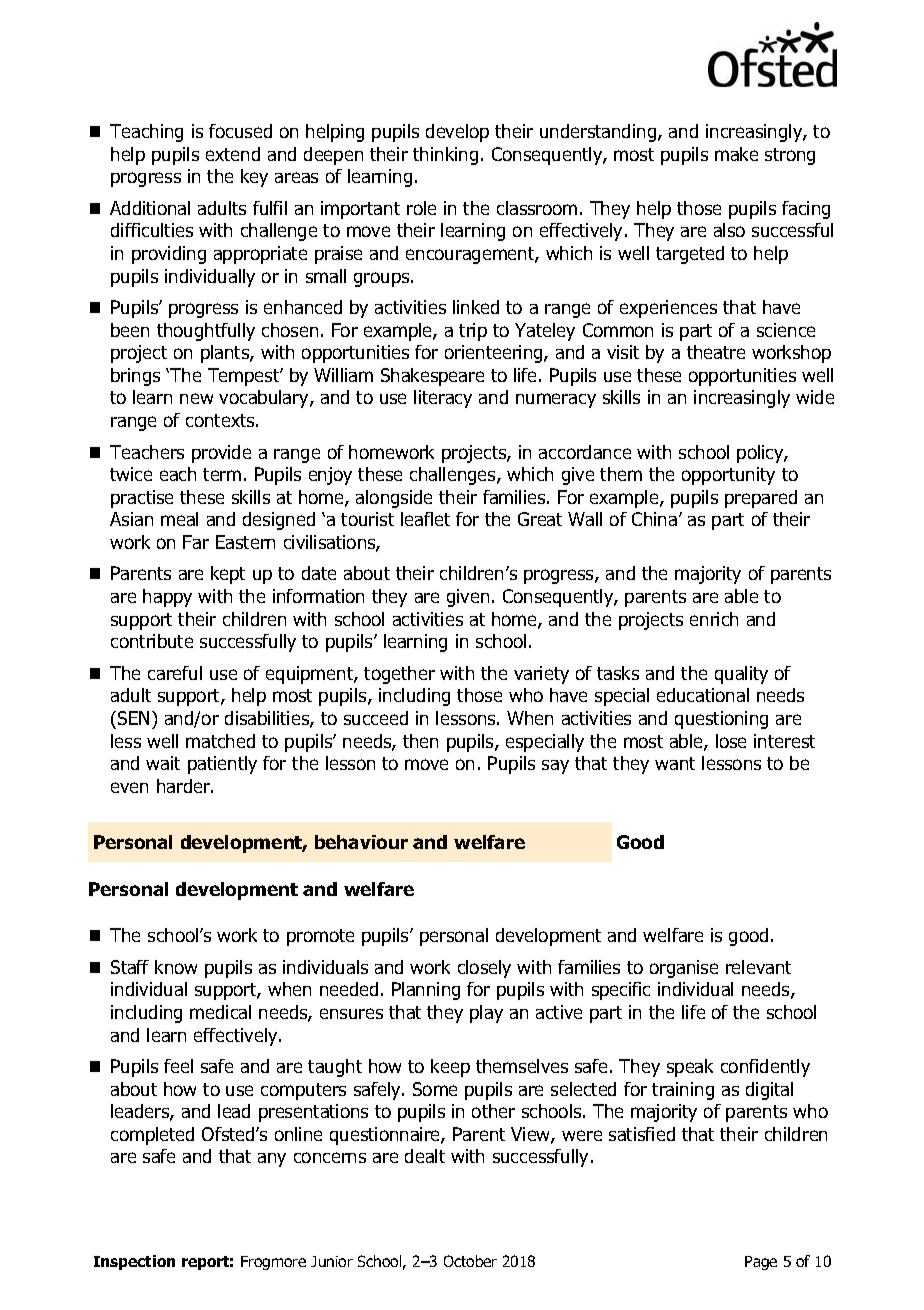 This image has height=1310, width=924. Describe the element at coordinates (176, 967) in the image. I see `know` at that location.
